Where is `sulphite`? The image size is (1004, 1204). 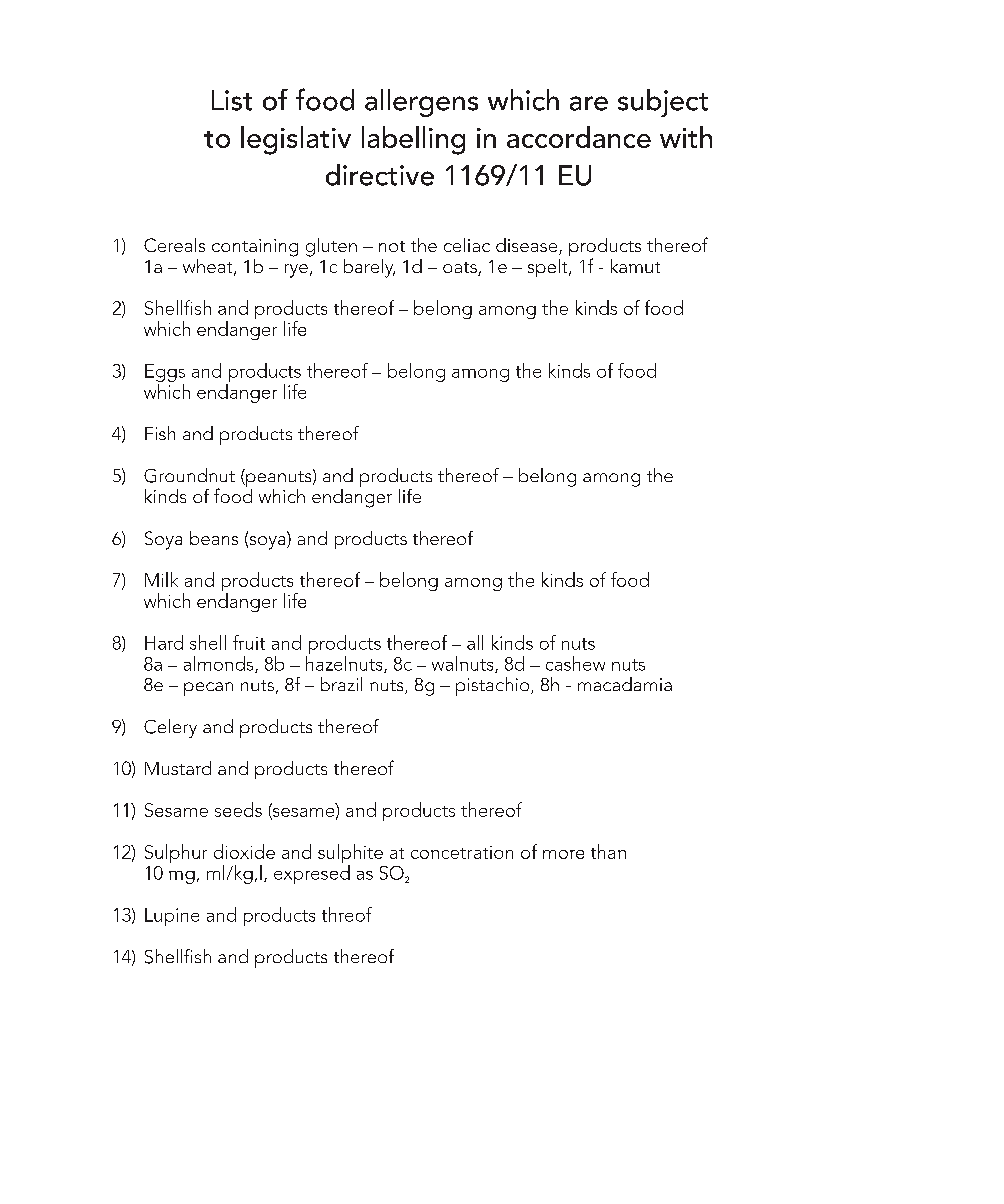
sulphite is located at coordinates (350, 853).
